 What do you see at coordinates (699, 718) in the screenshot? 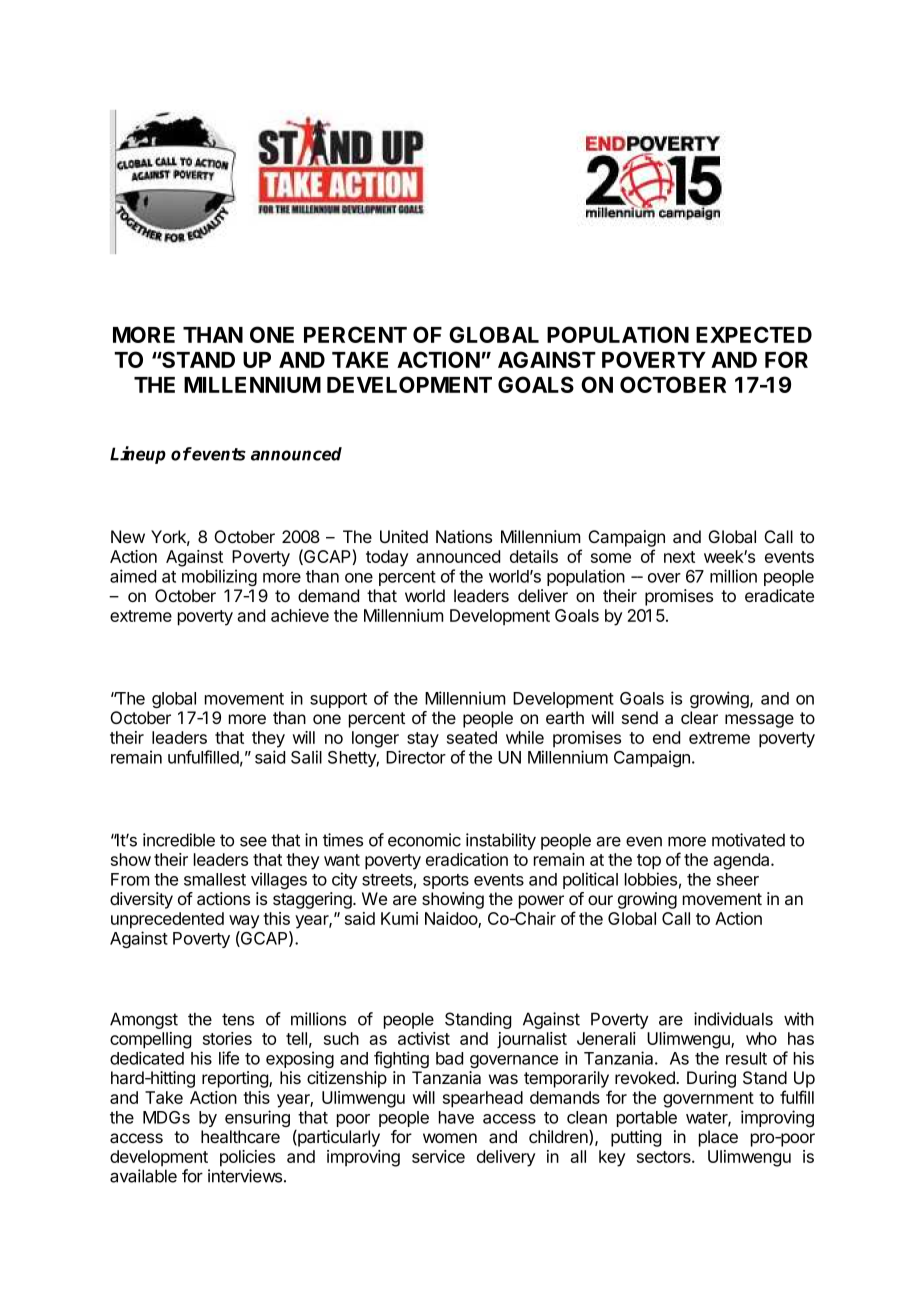
I see `clear` at bounding box center [699, 718].
